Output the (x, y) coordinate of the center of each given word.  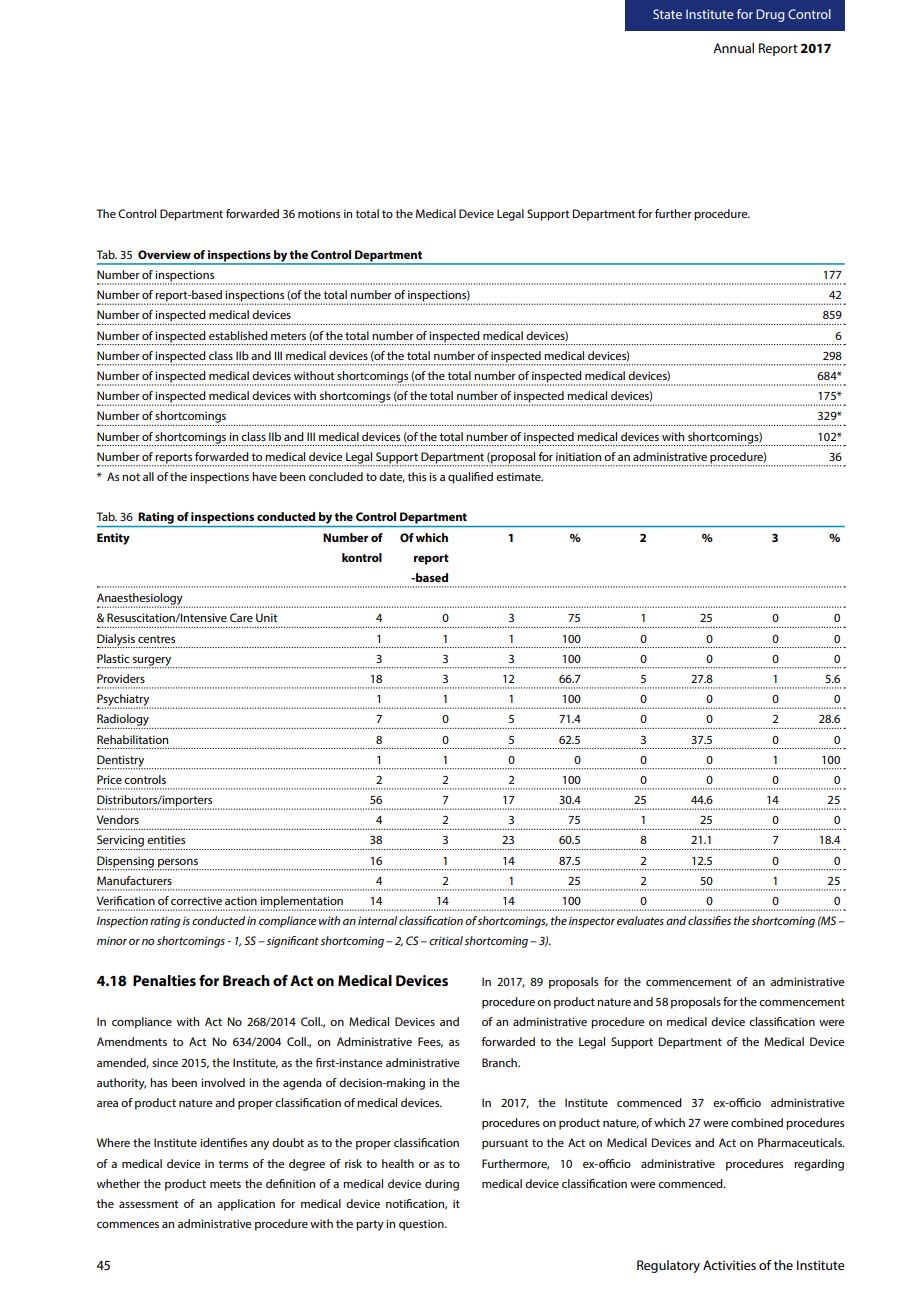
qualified (470, 478)
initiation (578, 456)
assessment (148, 1204)
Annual (733, 48)
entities (166, 839)
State (667, 14)
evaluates (640, 920)
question (422, 1225)
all (148, 476)
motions (319, 213)
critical (446, 940)
